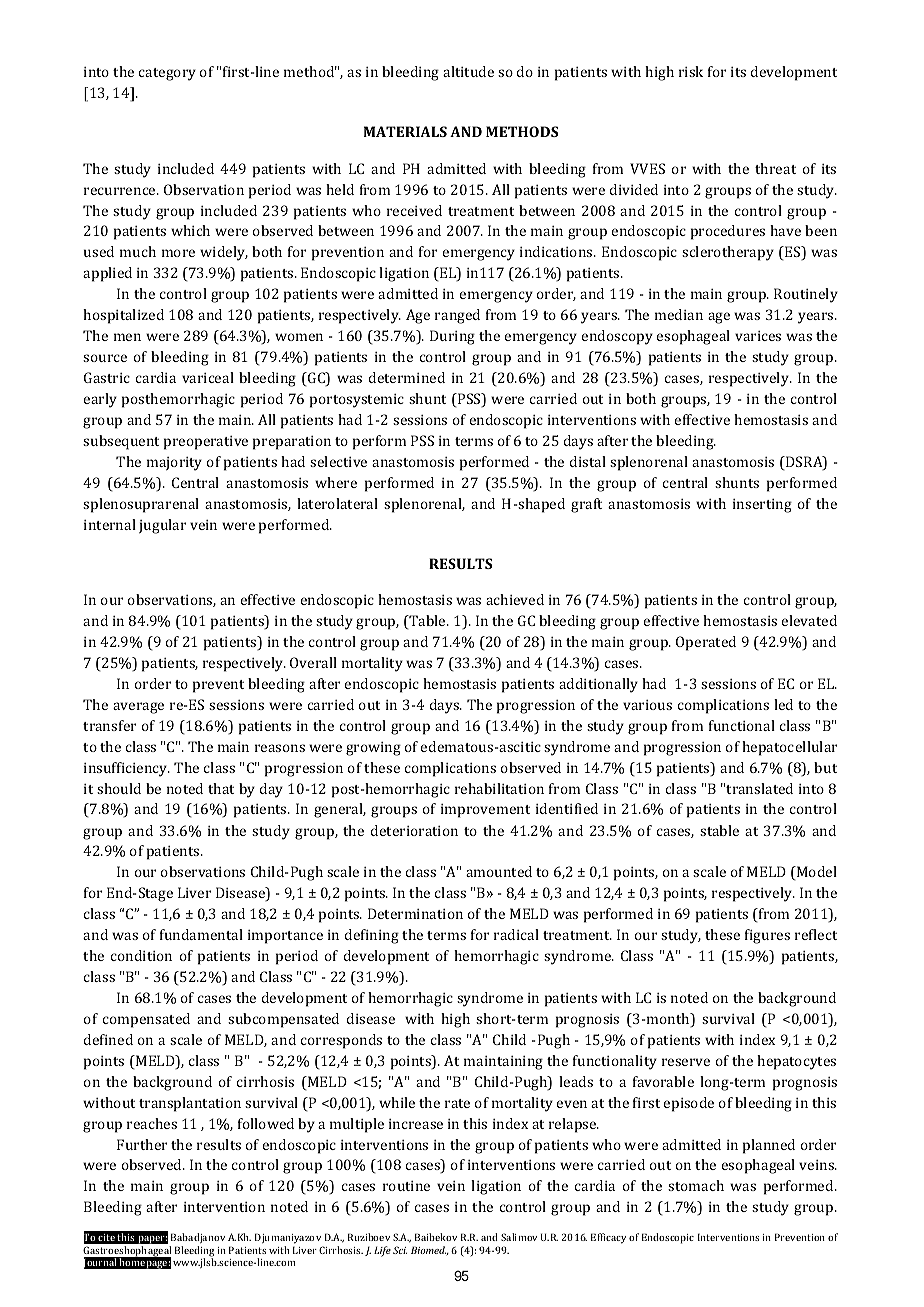 This page has height=1307, width=924. I want to click on stomach, so click(696, 1185).
